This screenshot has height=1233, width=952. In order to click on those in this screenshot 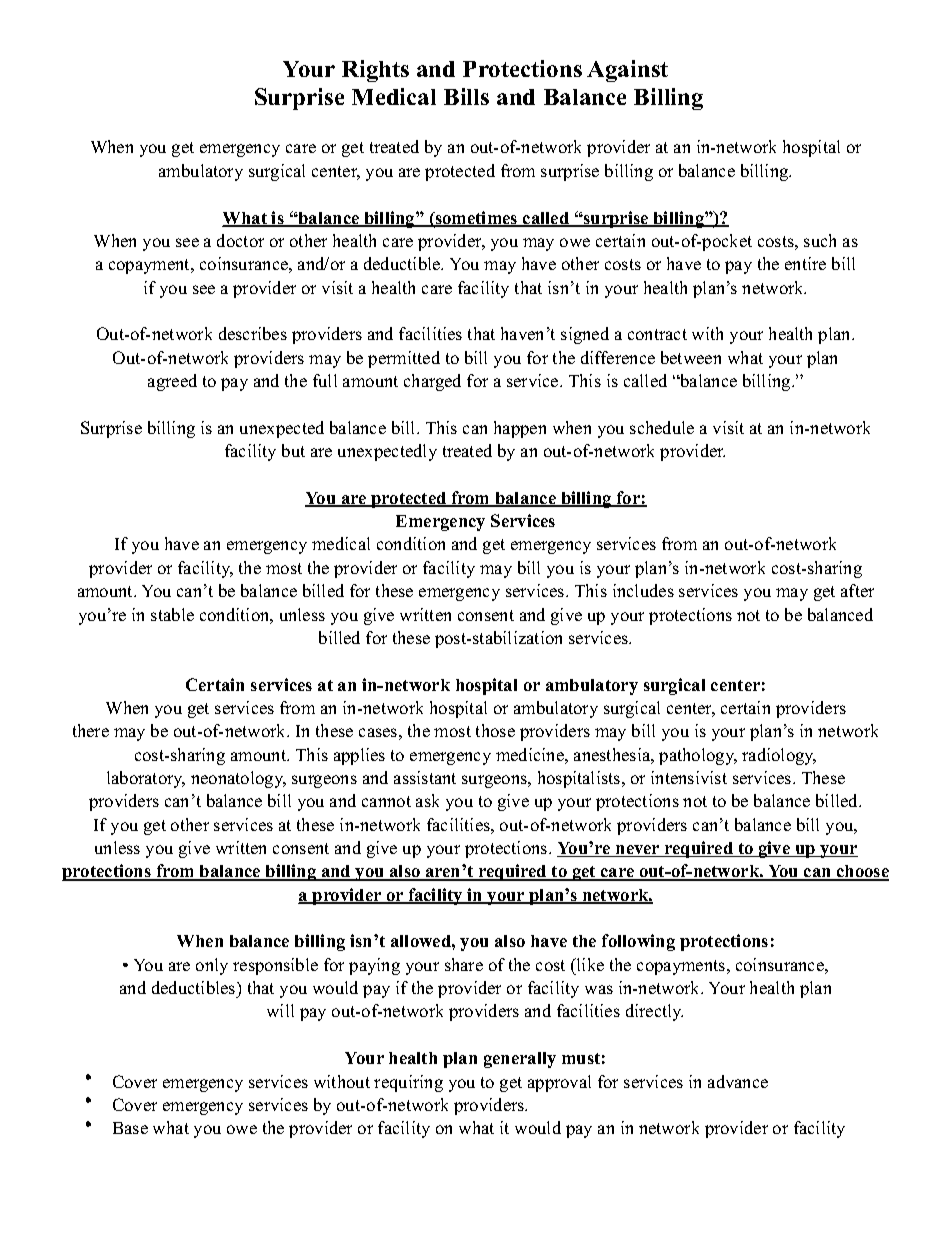, I will do `click(495, 730)`.
